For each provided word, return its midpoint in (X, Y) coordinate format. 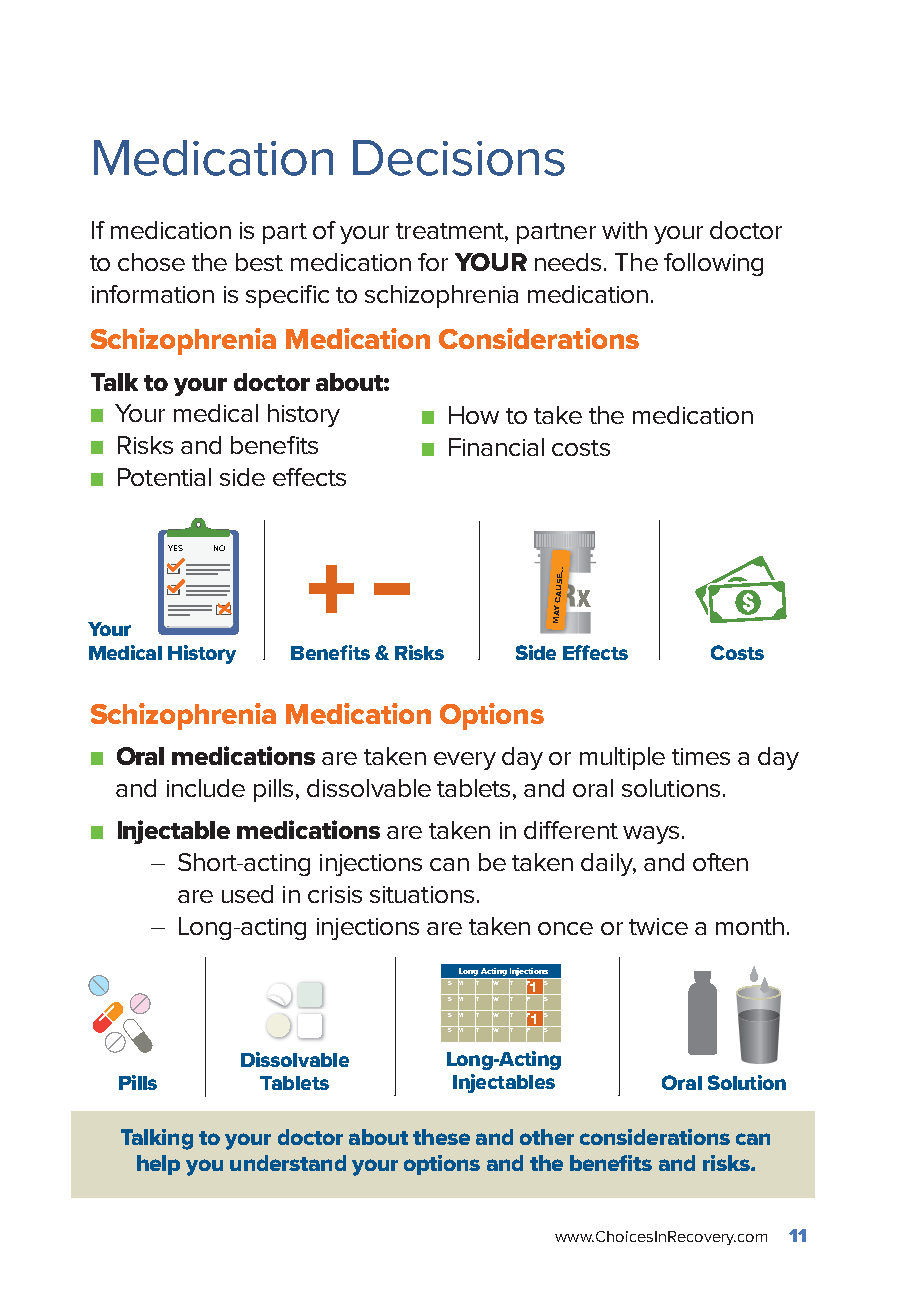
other (547, 1137)
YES (175, 548)
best (259, 262)
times (701, 756)
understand (288, 1163)
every (465, 761)
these (441, 1137)
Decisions (459, 158)
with (624, 230)
